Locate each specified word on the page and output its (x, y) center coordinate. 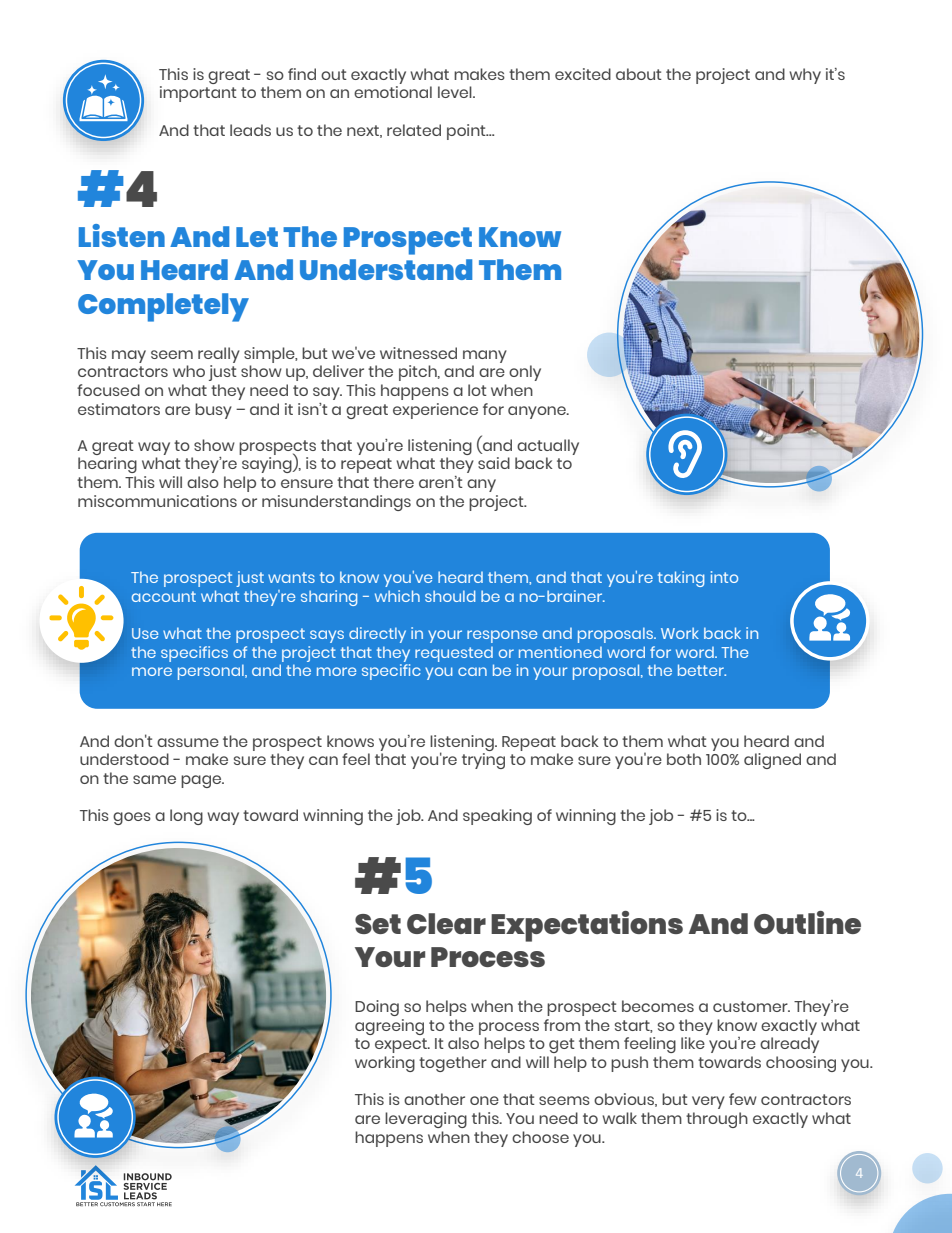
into (724, 577)
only (525, 373)
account (164, 596)
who (189, 371)
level (456, 92)
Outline (807, 922)
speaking (497, 817)
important (198, 94)
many (485, 356)
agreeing (389, 1027)
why (805, 76)
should (450, 596)
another (434, 1099)
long (186, 817)
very (708, 1102)
